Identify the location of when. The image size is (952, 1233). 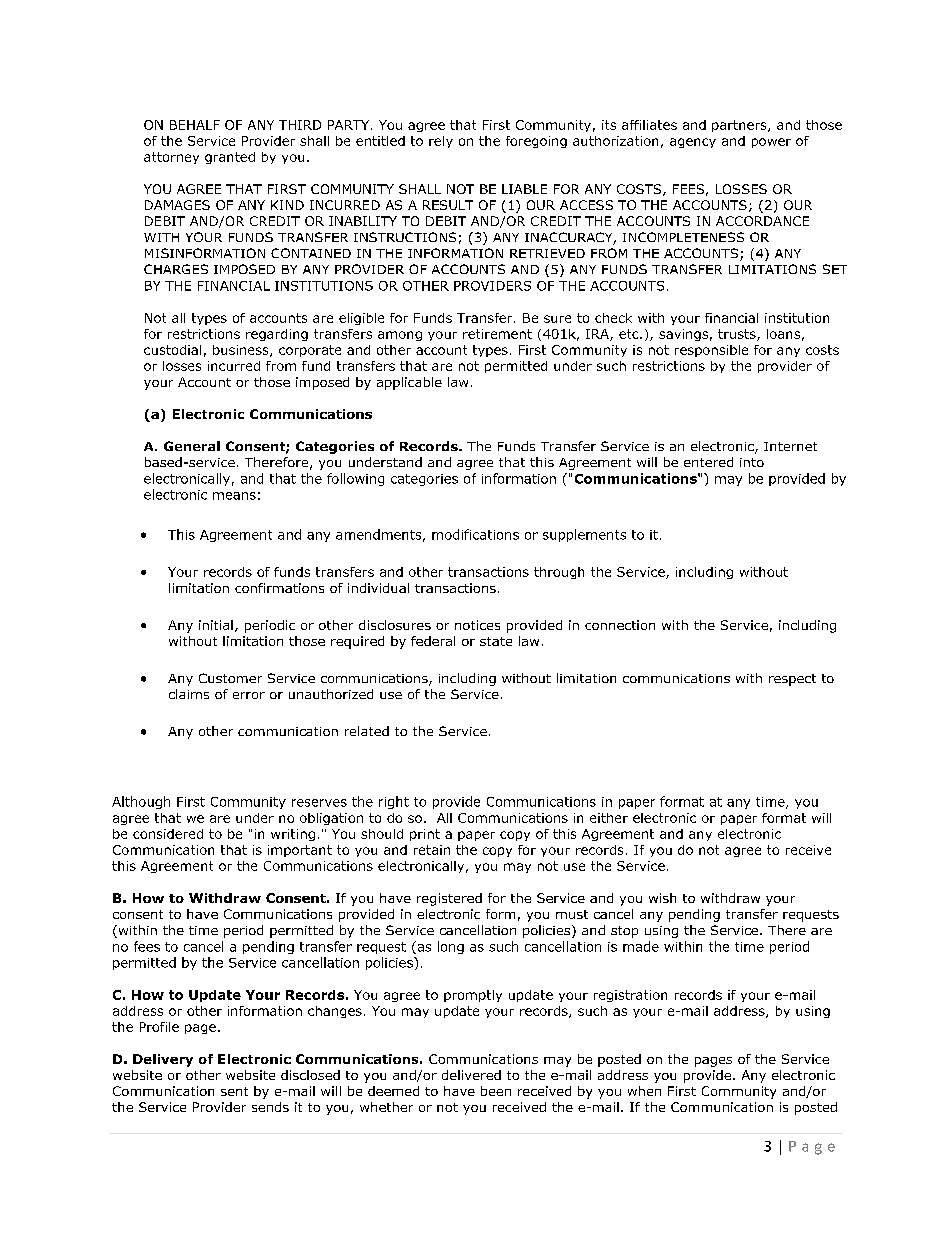
(644, 1091).
